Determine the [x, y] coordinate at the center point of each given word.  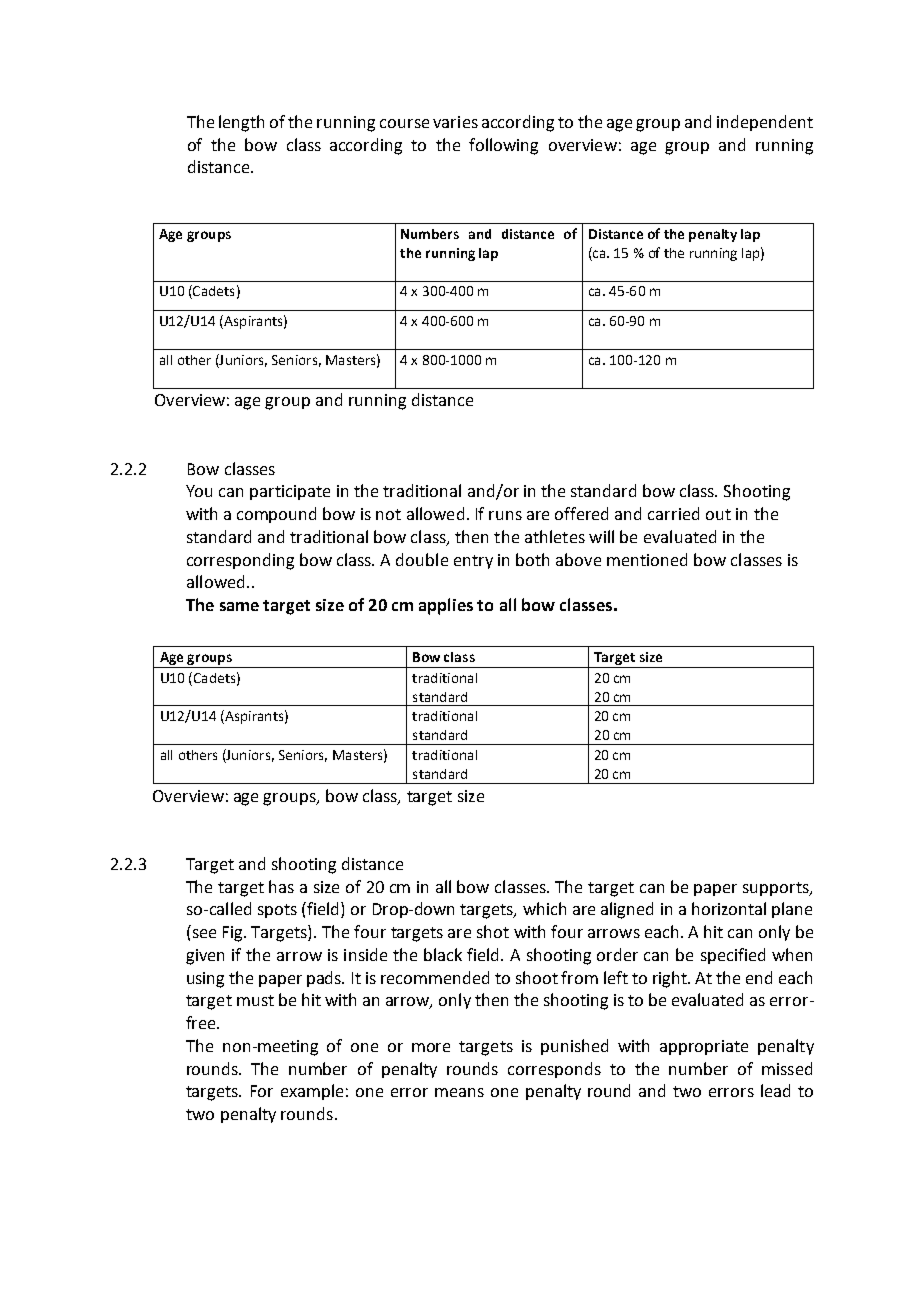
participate [290, 492]
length [241, 123]
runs [505, 515]
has [281, 886]
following [503, 146]
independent [765, 123]
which [544, 908]
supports [777, 889]
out [718, 514]
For [262, 1091]
